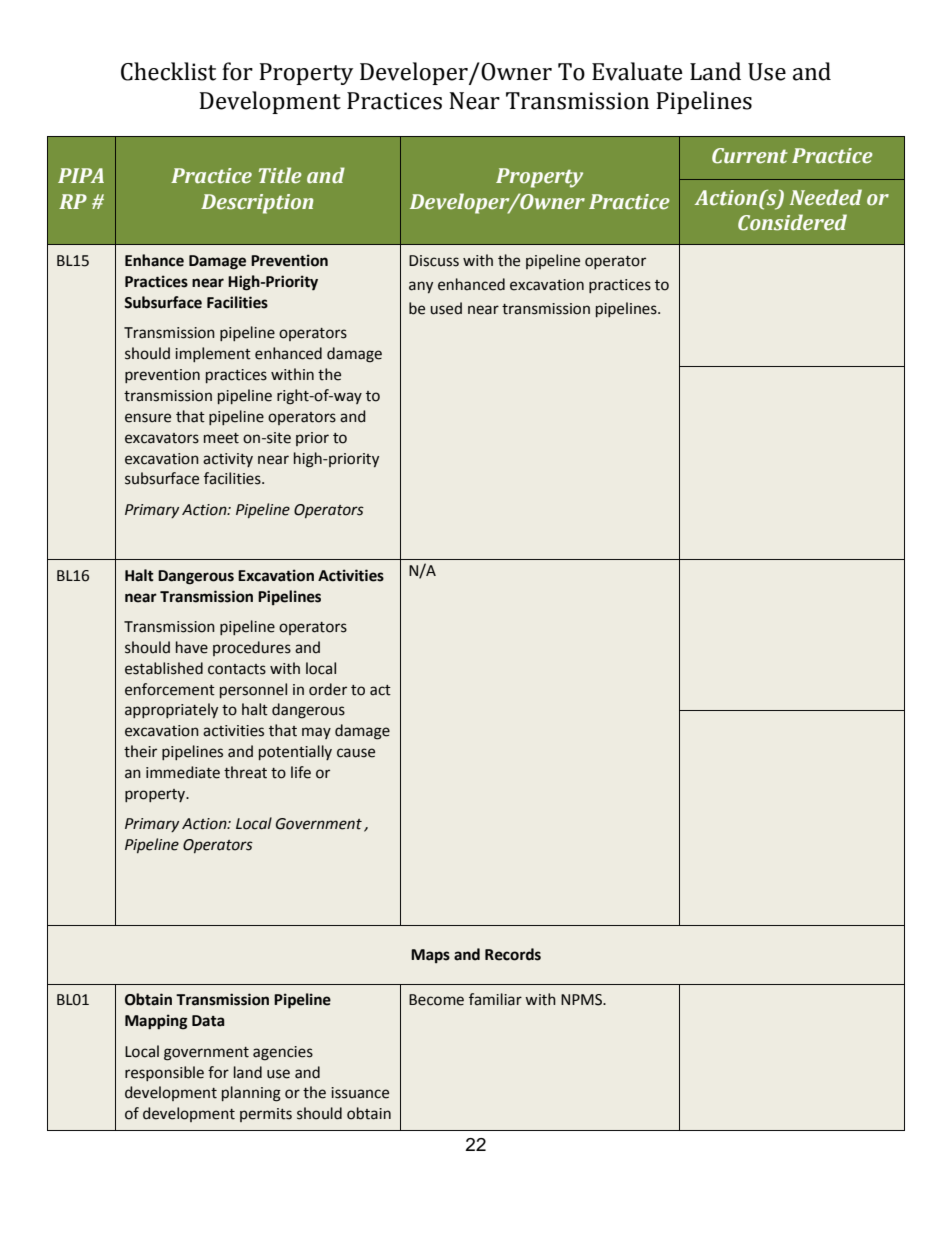  Describe the element at coordinates (162, 438) in the screenshot. I see `excavators` at that location.
